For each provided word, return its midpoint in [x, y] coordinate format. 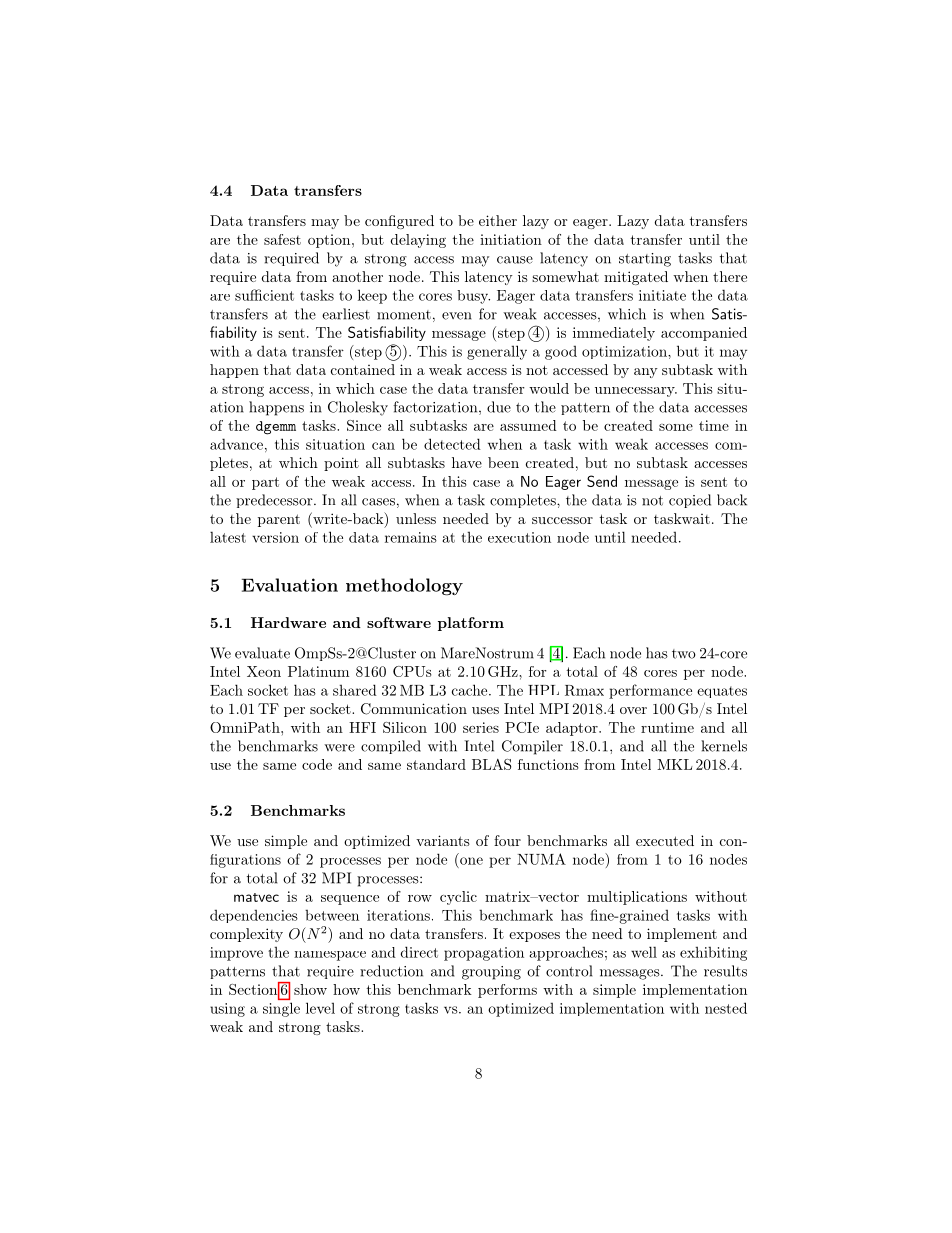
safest [282, 239]
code [317, 764]
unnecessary [636, 392]
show [310, 989]
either [498, 220]
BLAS [491, 764]
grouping [491, 973]
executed [665, 840]
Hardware [288, 622]
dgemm [276, 428]
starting [645, 260]
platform [471, 624]
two [684, 654]
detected [452, 444]
